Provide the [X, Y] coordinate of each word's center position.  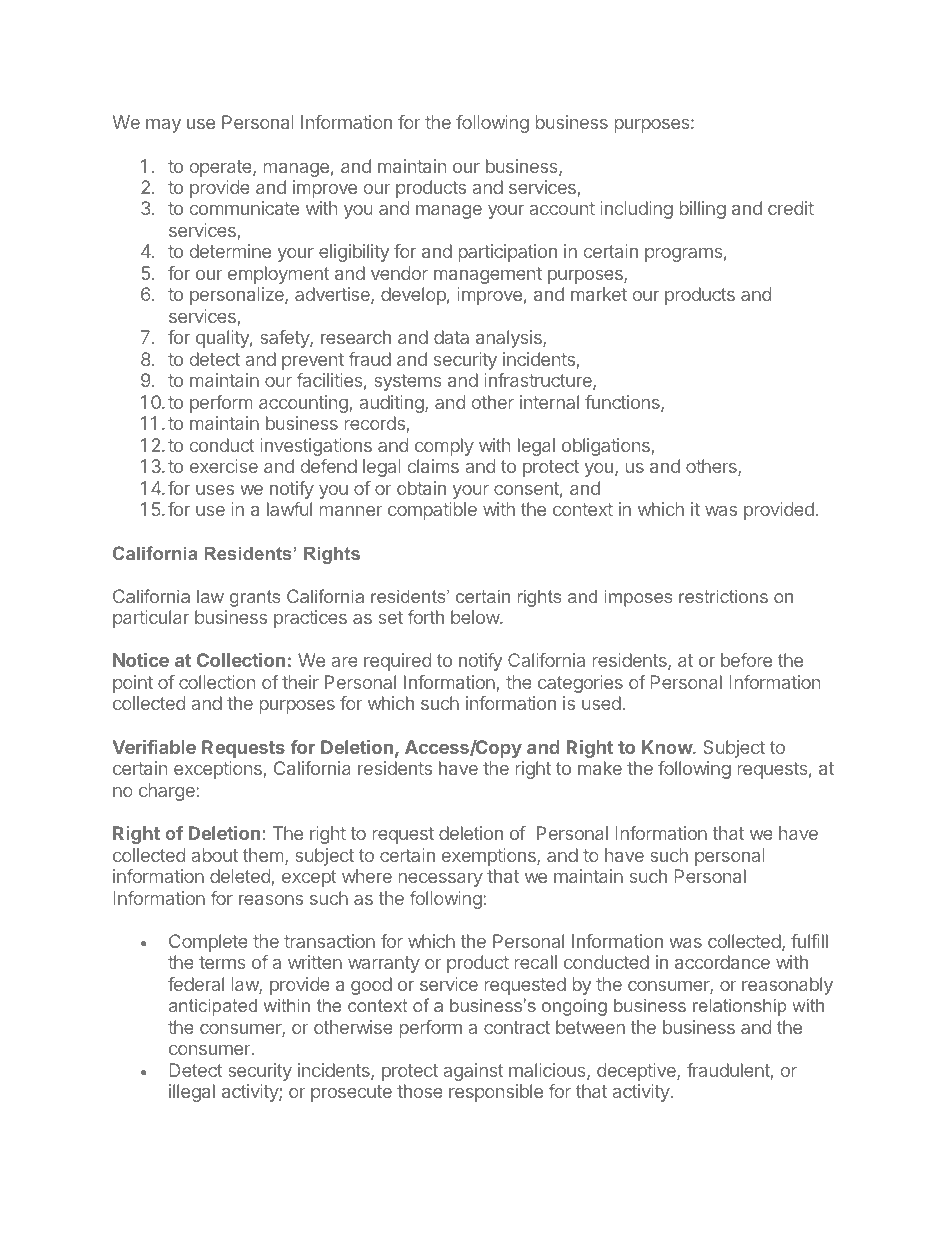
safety [285, 339]
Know [668, 747]
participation [508, 253]
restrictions [723, 596]
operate [222, 168]
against [473, 1072]
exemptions [490, 857]
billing [703, 210]
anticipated [213, 1007]
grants [255, 598]
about [214, 855]
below [476, 617]
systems [408, 382]
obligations [606, 447]
